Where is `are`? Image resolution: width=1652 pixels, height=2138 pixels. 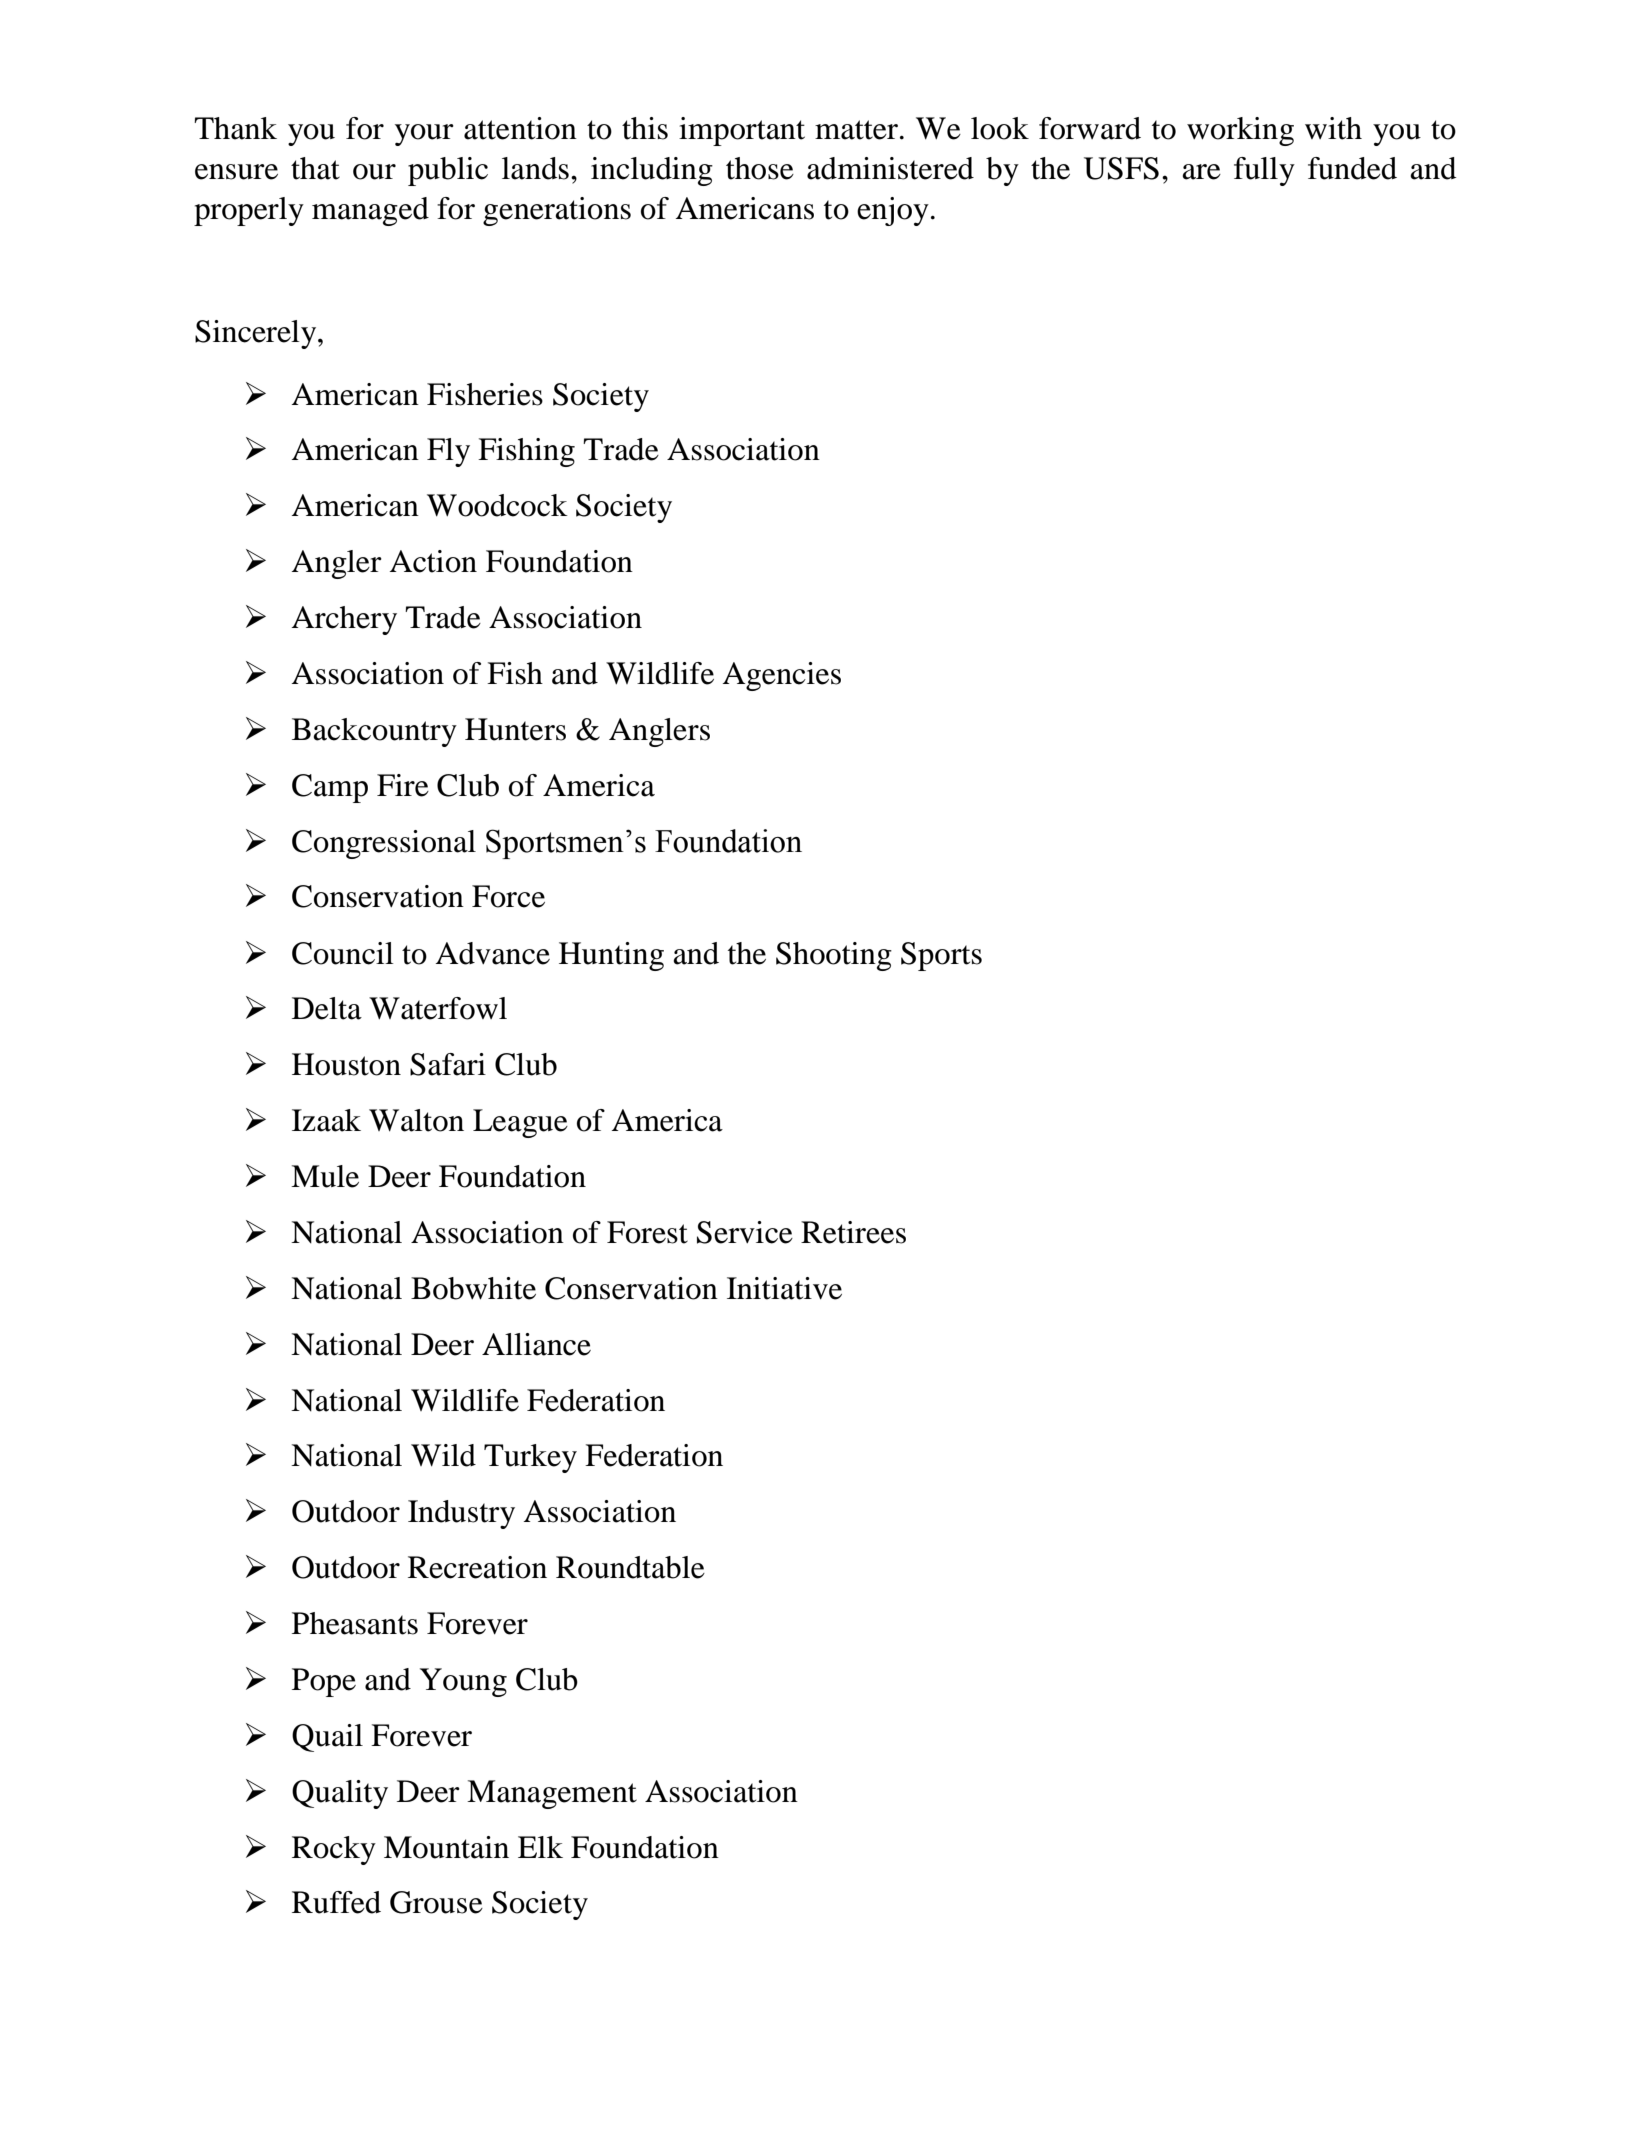
are is located at coordinates (1201, 172).
